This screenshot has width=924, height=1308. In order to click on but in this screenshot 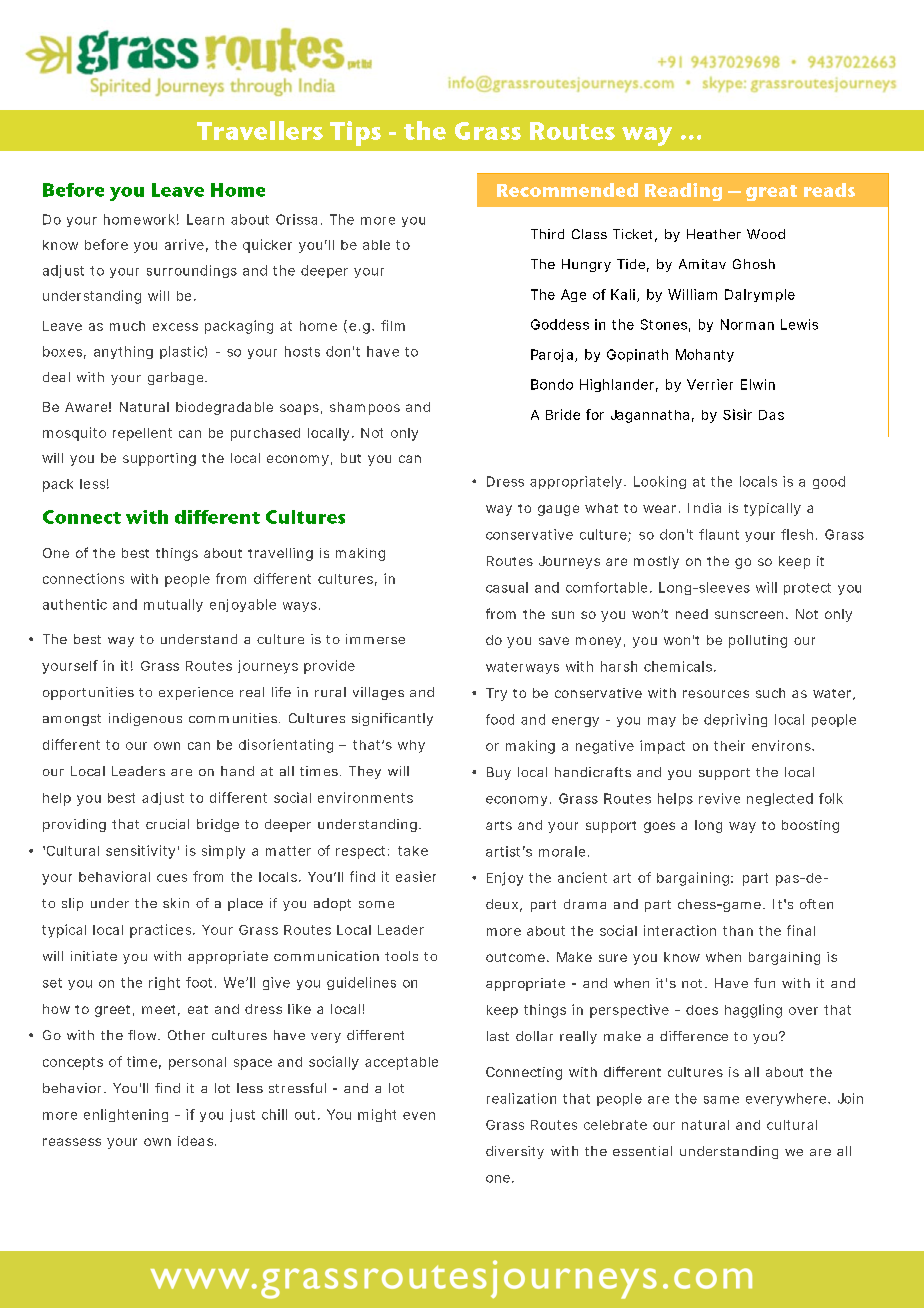, I will do `click(351, 458)`.
